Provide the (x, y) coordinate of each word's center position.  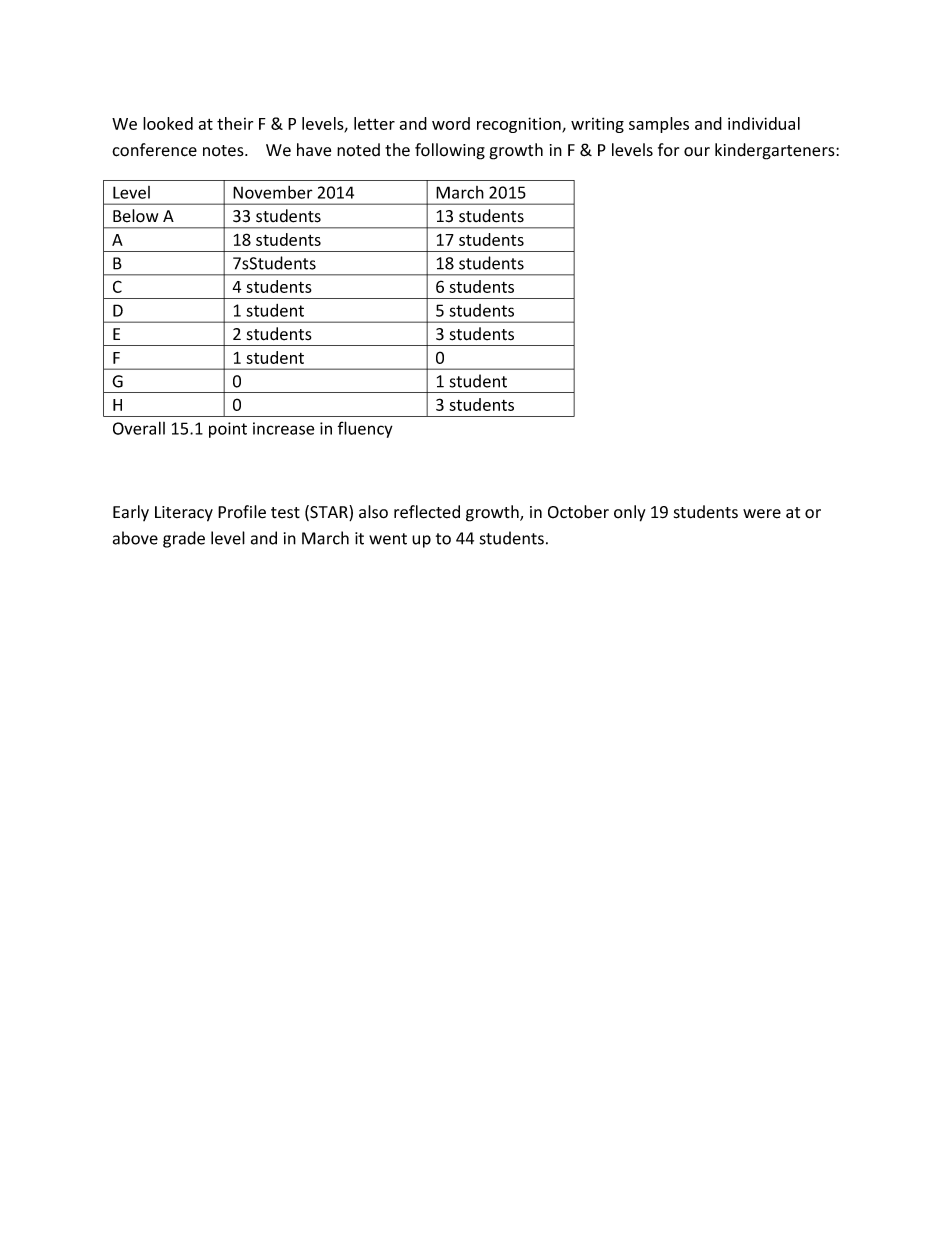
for (668, 150)
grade (184, 539)
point (228, 430)
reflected (427, 512)
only (629, 513)
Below (135, 216)
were (762, 514)
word (451, 123)
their (235, 123)
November (273, 192)
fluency (365, 429)
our (697, 152)
